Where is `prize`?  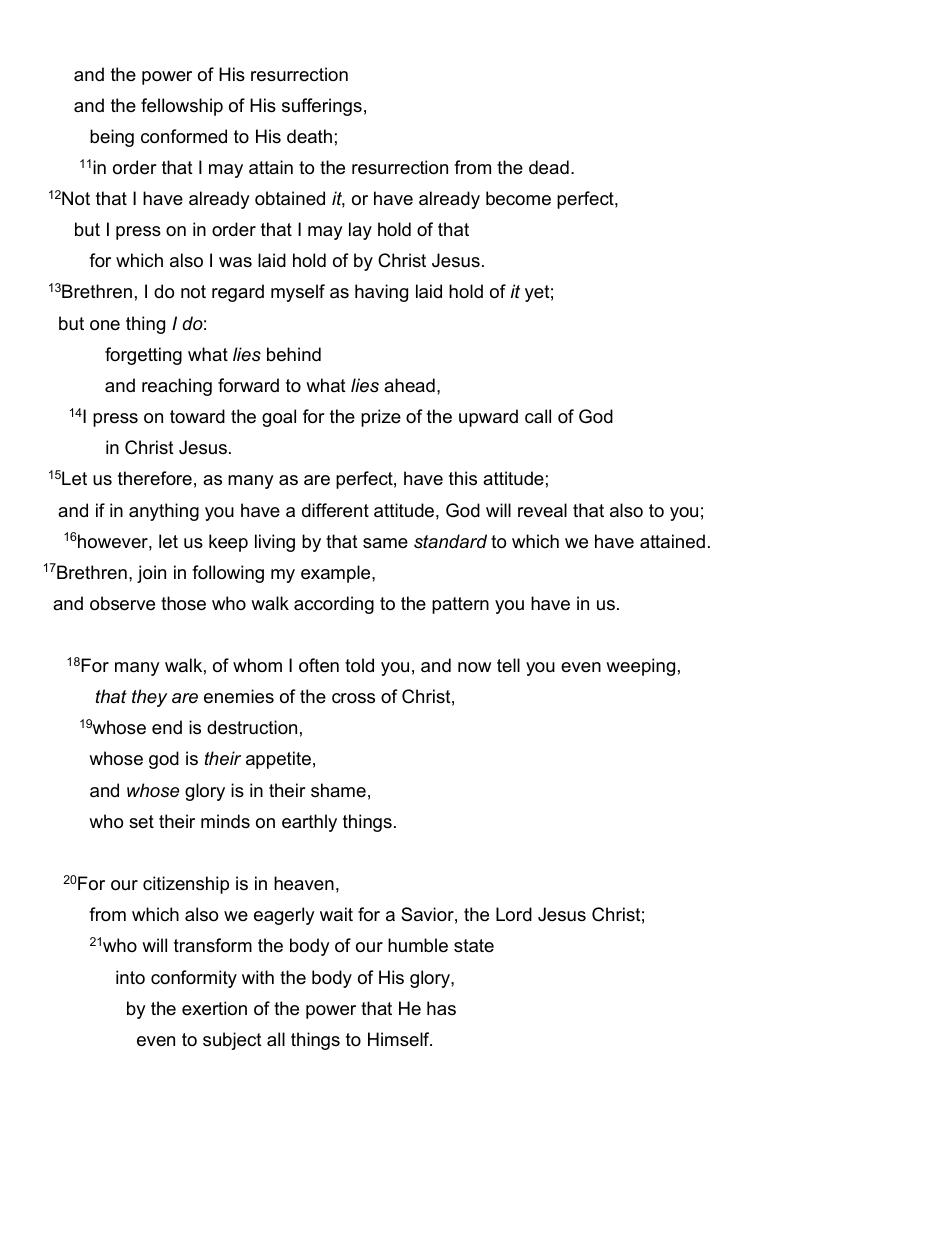 prize is located at coordinates (381, 418).
